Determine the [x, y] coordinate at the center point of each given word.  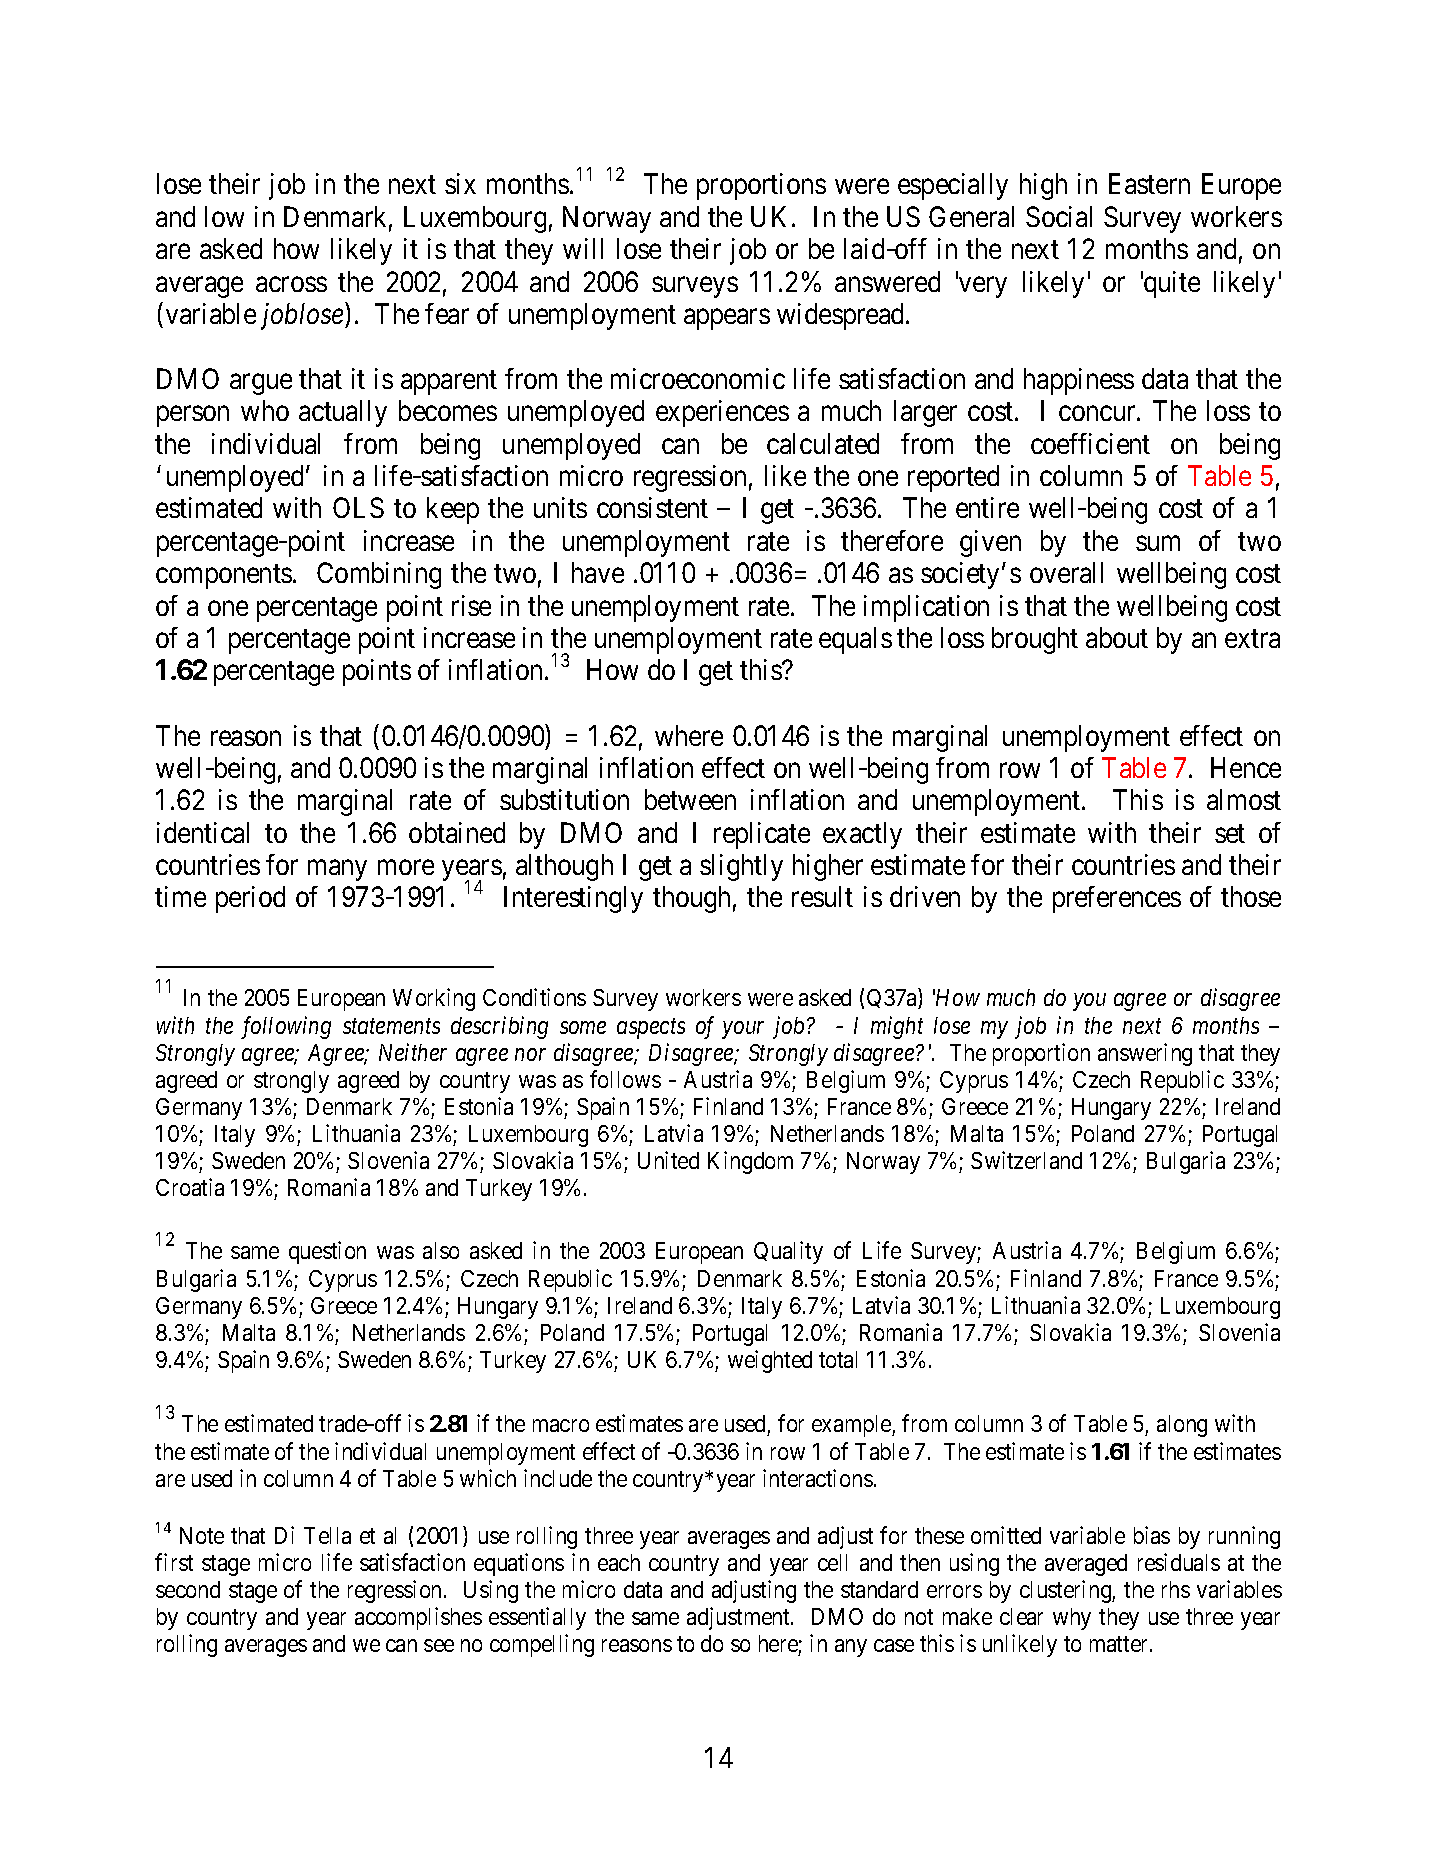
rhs [1176, 1589]
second [188, 1589]
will [583, 248]
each [619, 1562]
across [291, 284]
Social [1059, 216]
